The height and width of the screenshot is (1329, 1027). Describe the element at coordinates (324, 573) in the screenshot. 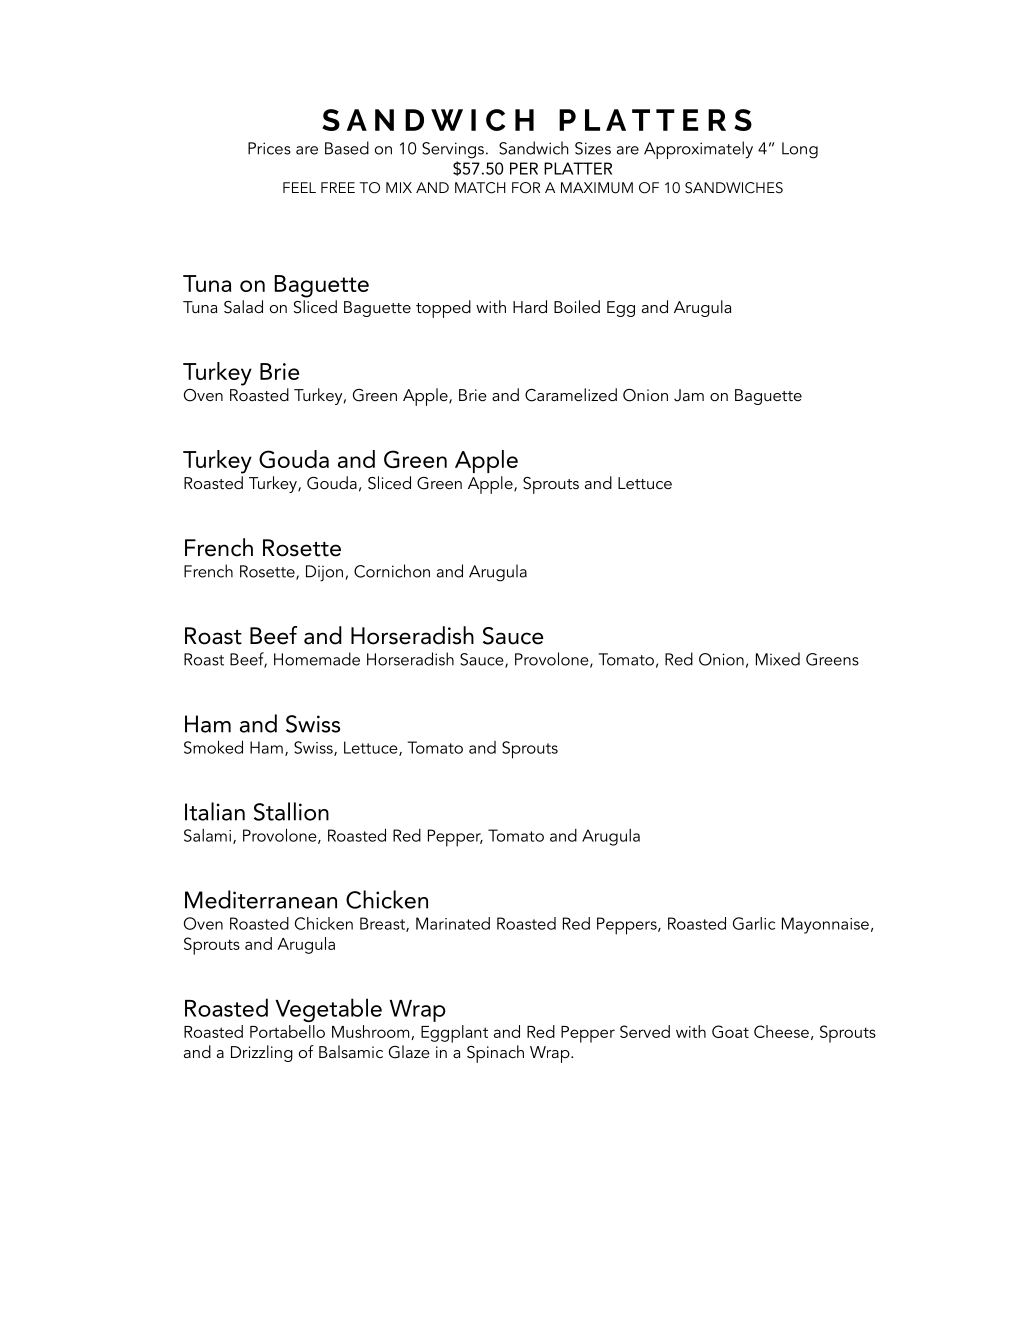

I see `Dijon` at that location.
